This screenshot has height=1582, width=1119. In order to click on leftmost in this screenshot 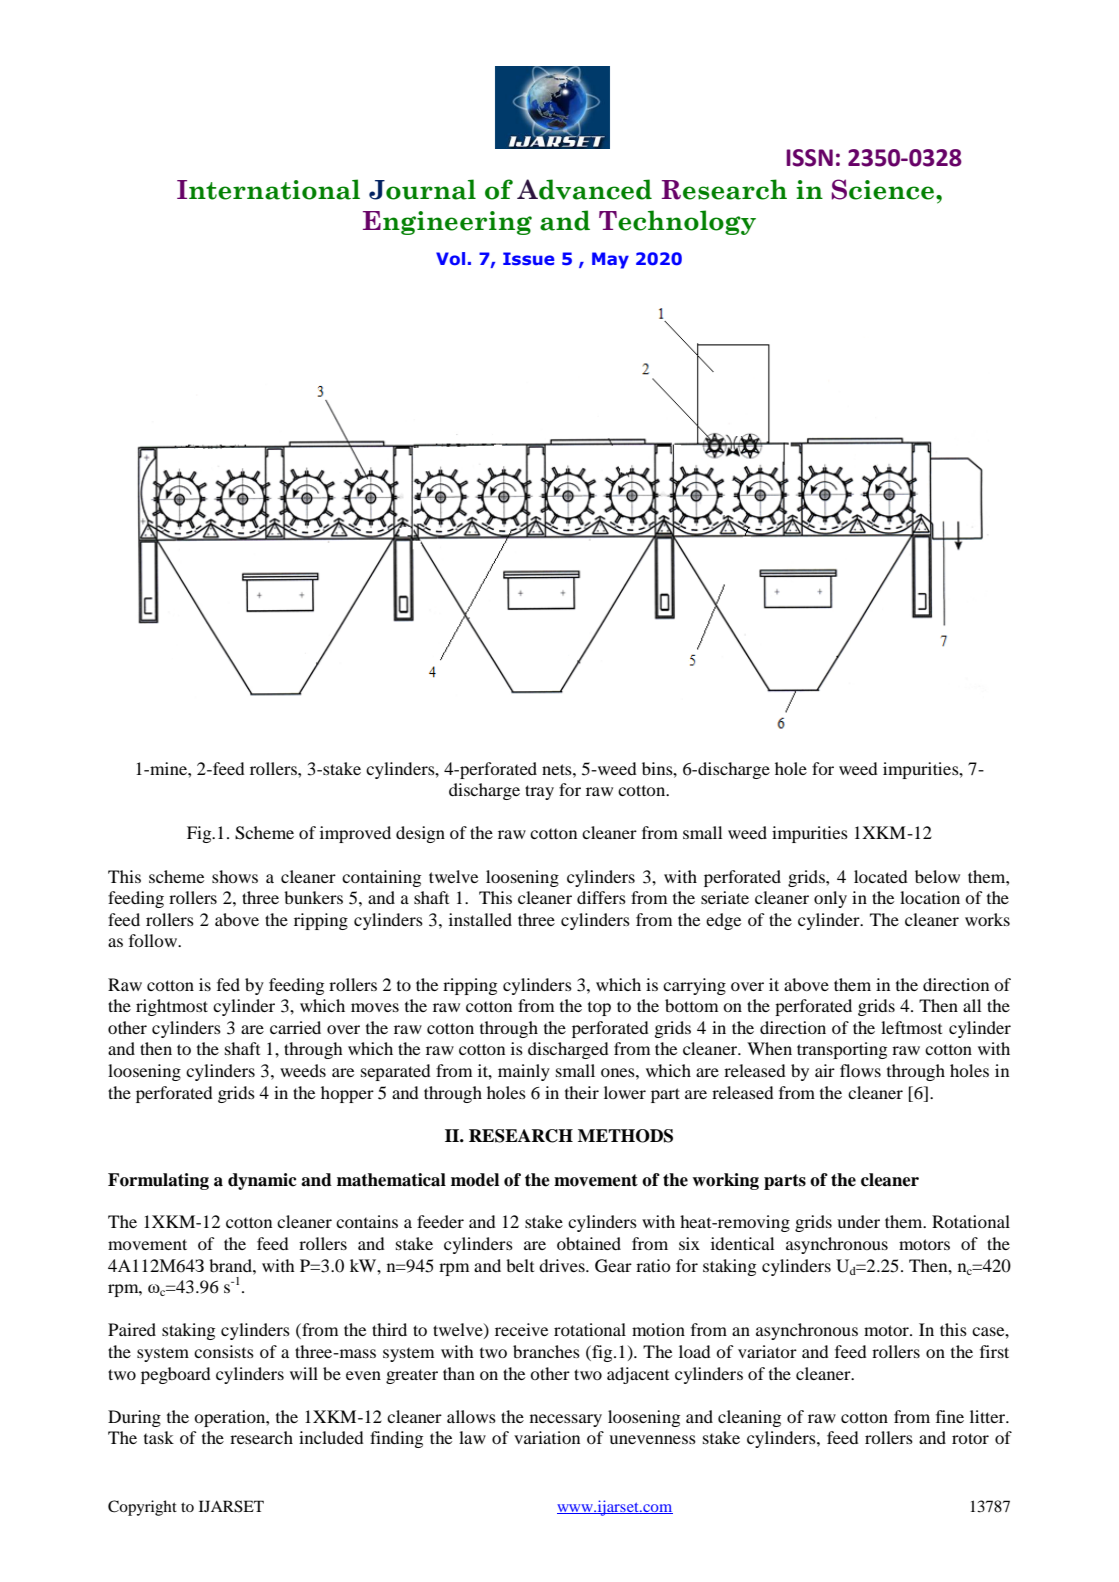, I will do `click(911, 1027)`.
